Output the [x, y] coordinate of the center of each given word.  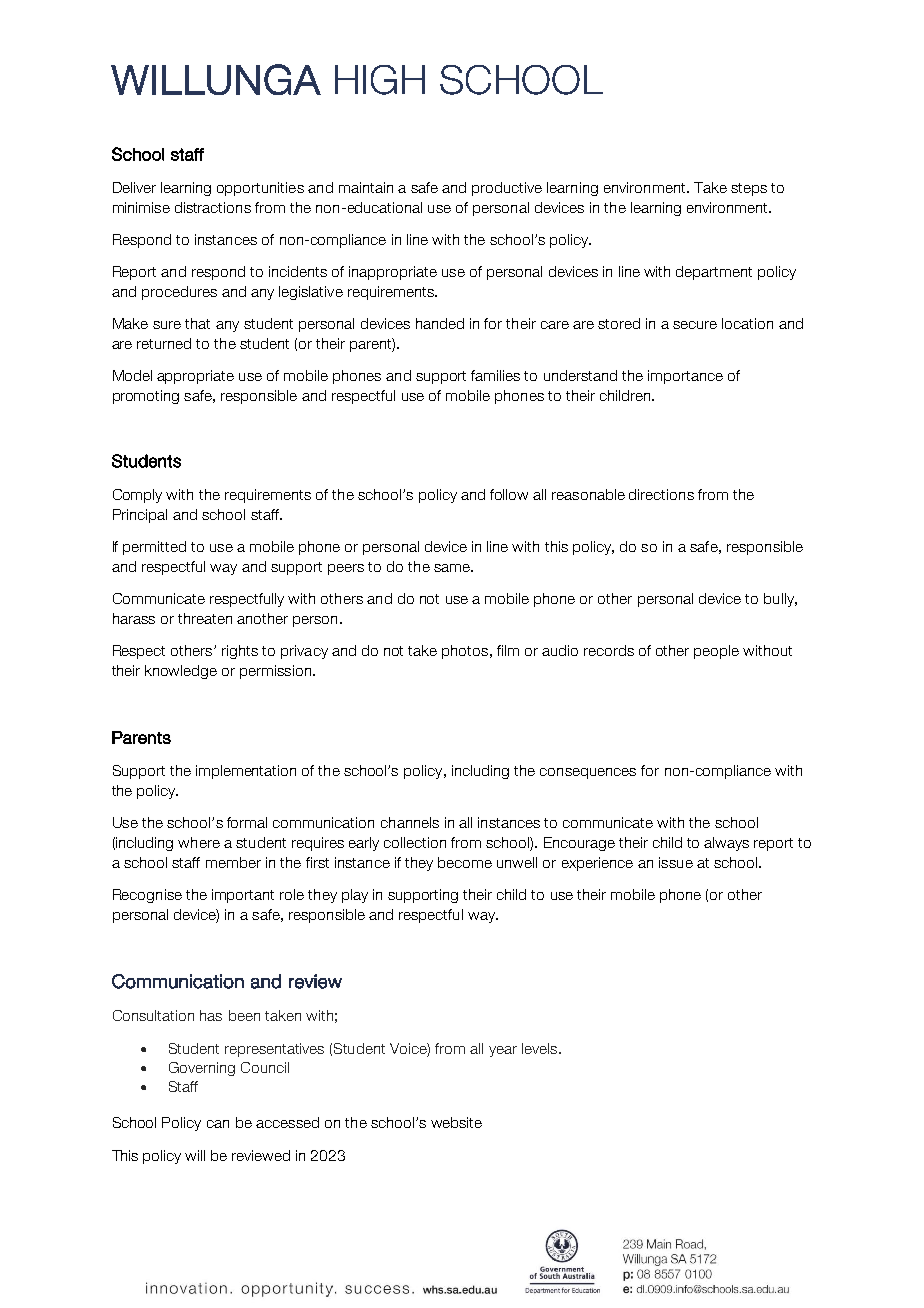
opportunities [260, 189]
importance [685, 377]
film [508, 650]
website [456, 1122]
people [716, 652]
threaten [205, 618]
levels [541, 1048]
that [197, 323]
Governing [202, 1069]
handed [440, 323]
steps [749, 189]
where [199, 842]
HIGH [380, 80]
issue [676, 862]
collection [415, 842]
